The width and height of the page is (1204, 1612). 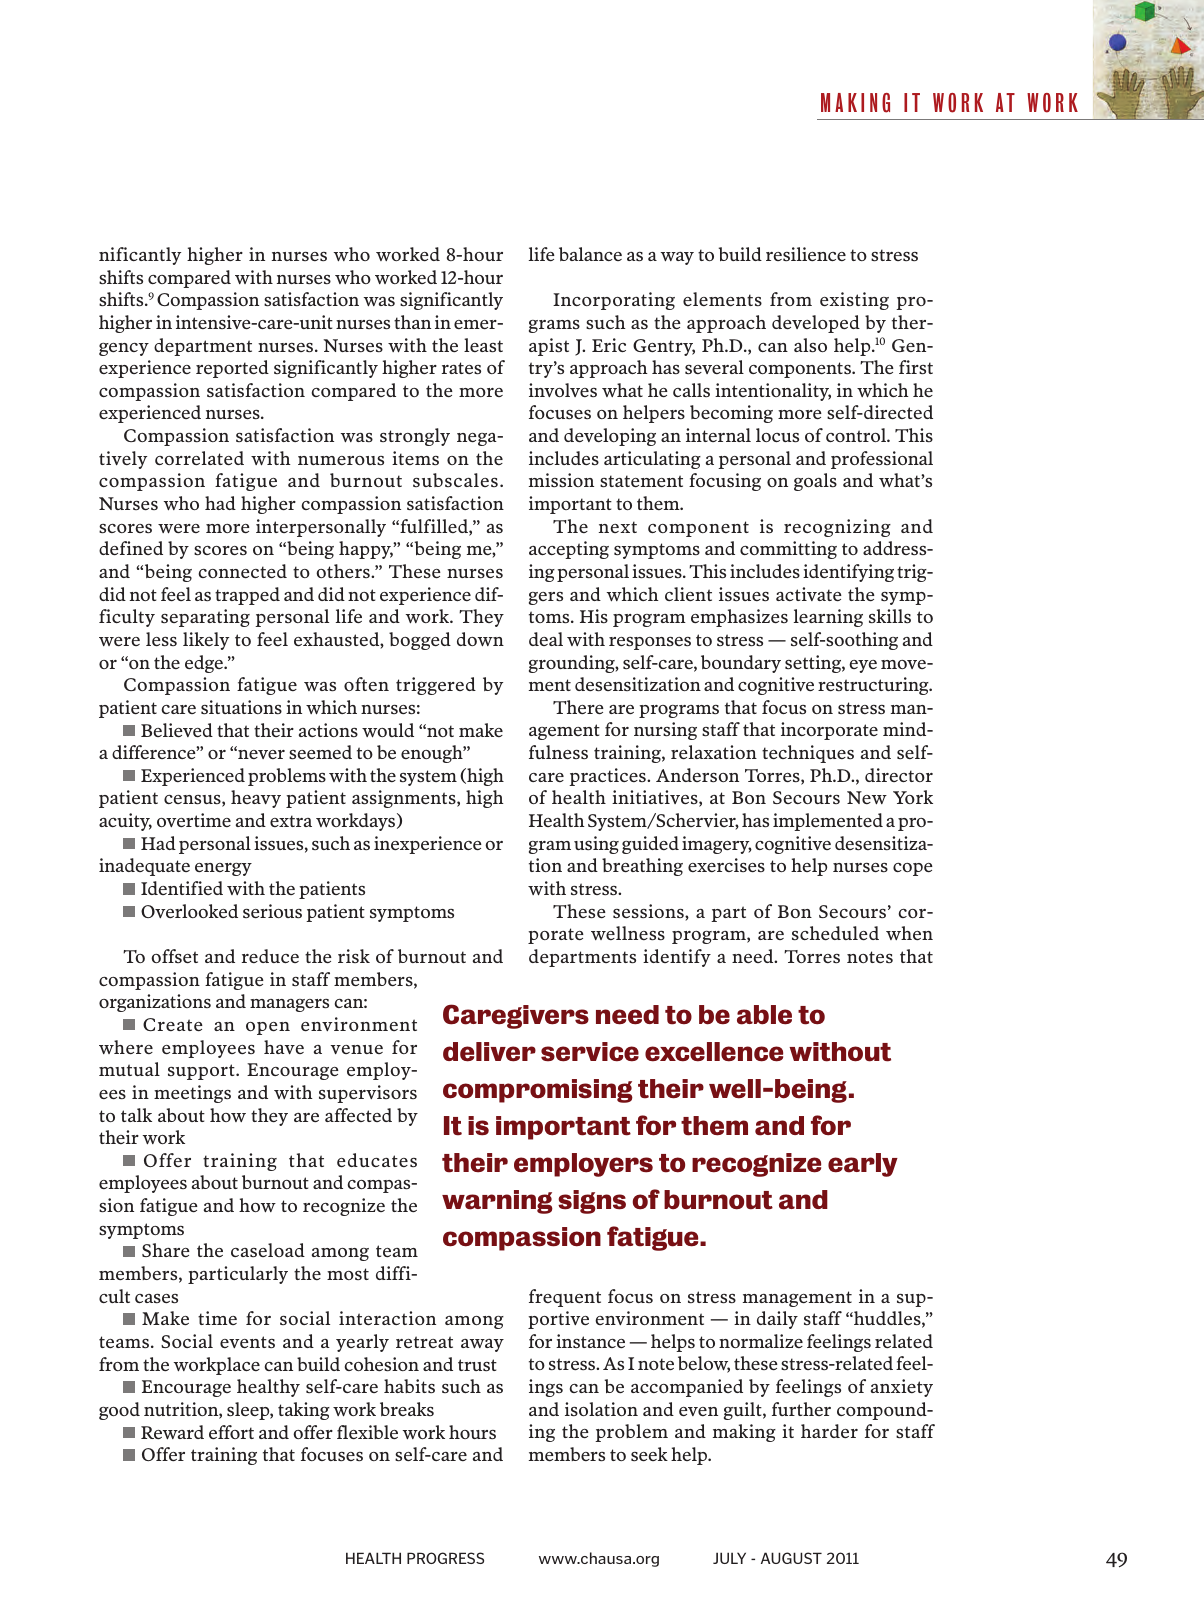 I want to click on existing, so click(x=854, y=301).
